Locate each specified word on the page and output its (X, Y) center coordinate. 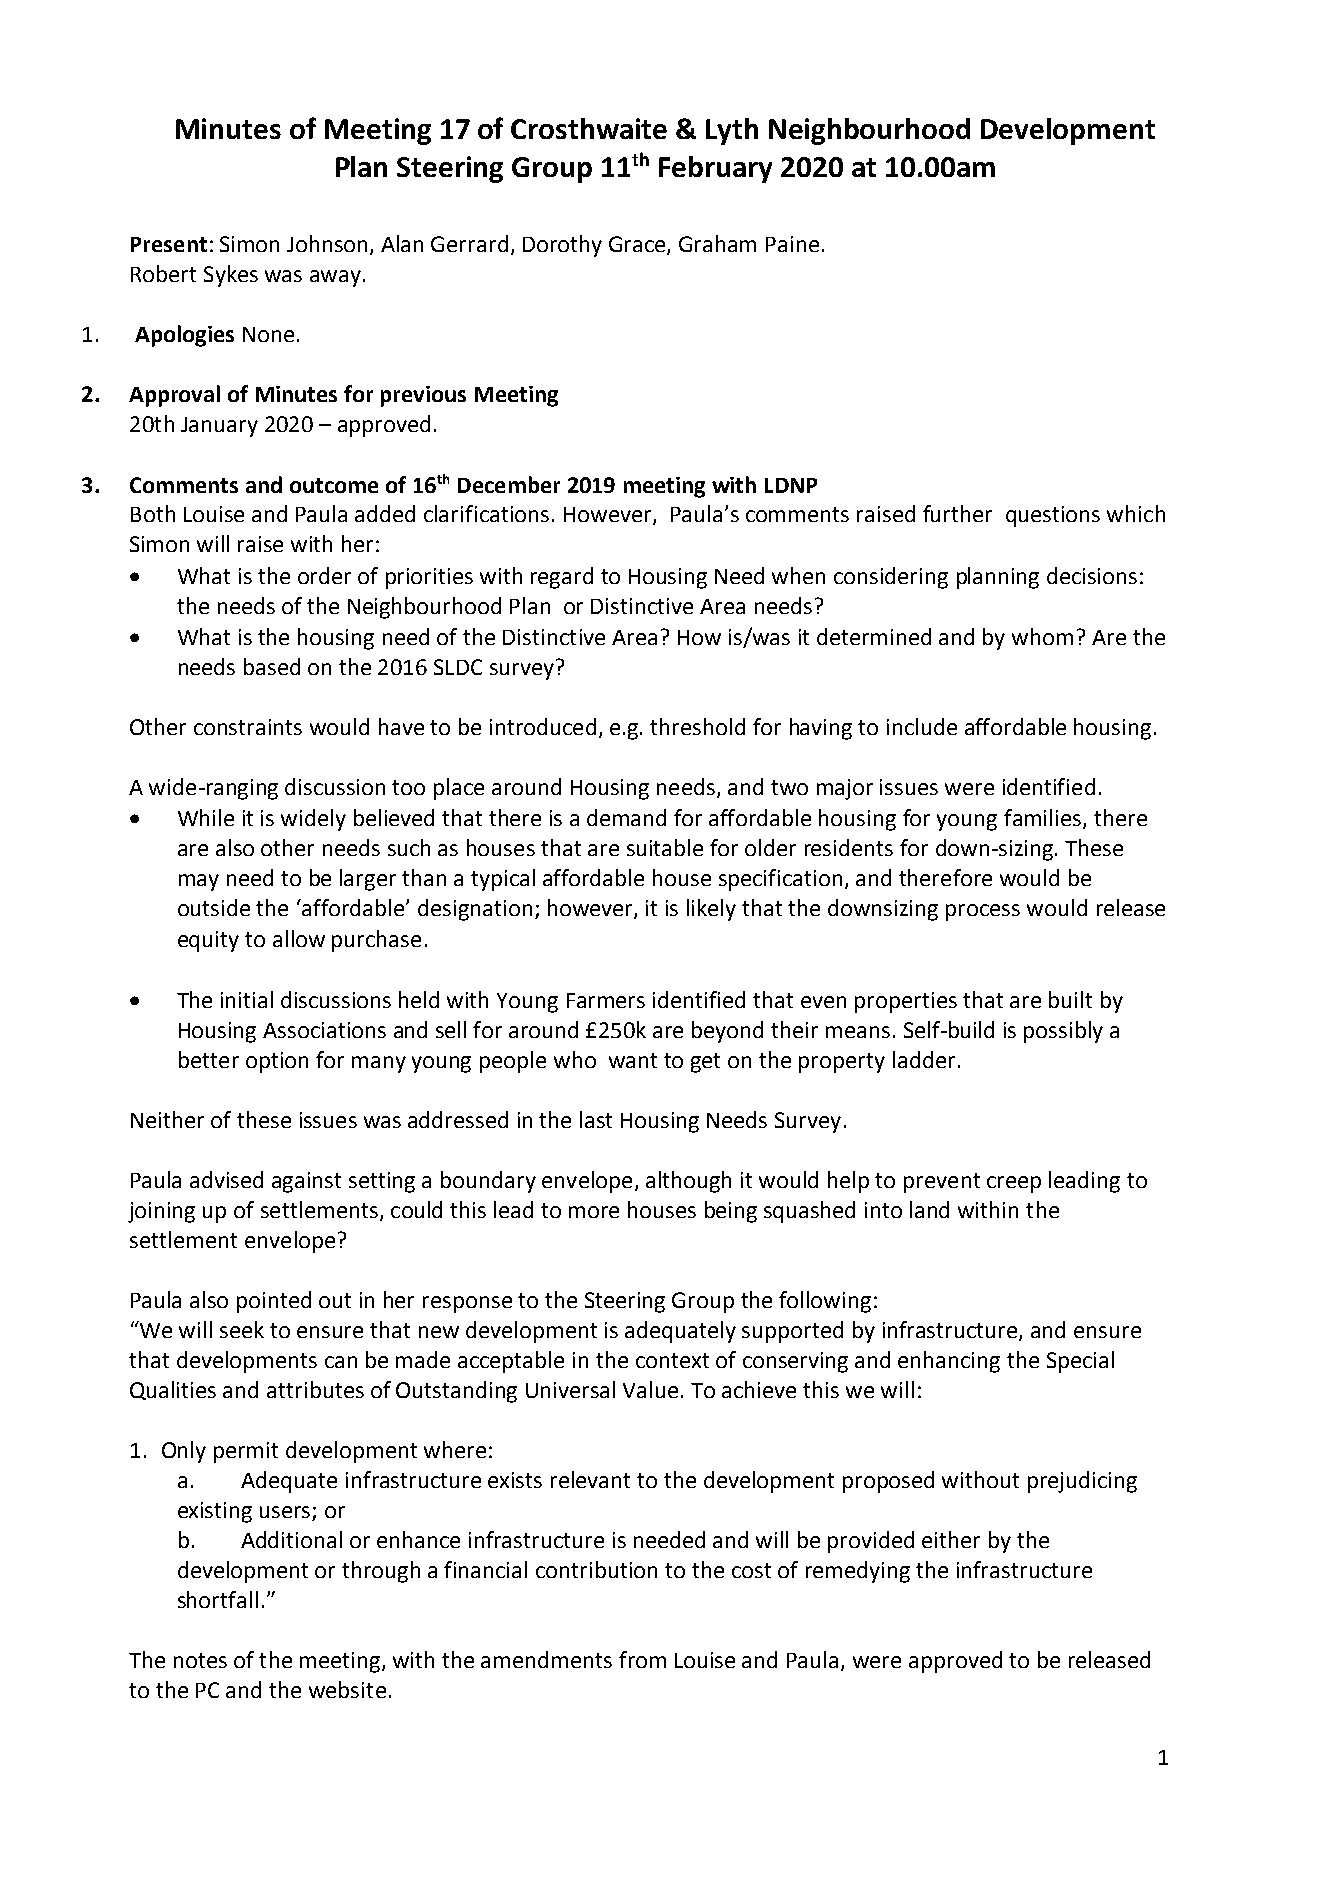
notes (200, 1660)
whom (1042, 636)
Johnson (327, 243)
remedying (858, 1572)
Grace (638, 245)
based (272, 666)
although (688, 1182)
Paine (792, 244)
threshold (697, 726)
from (642, 1659)
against (306, 1182)
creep (1014, 1184)
